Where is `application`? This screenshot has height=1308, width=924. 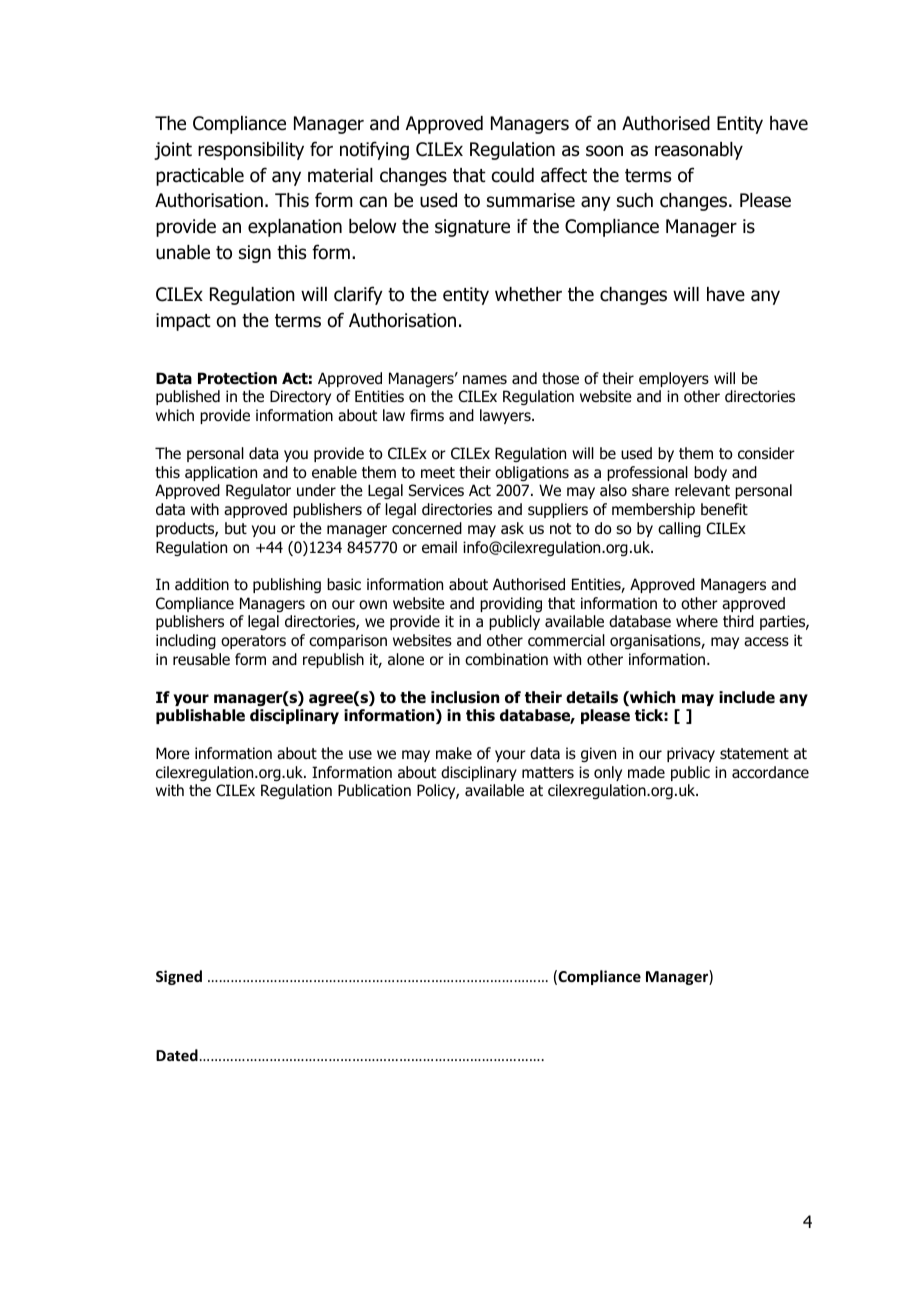 application is located at coordinates (221, 473).
